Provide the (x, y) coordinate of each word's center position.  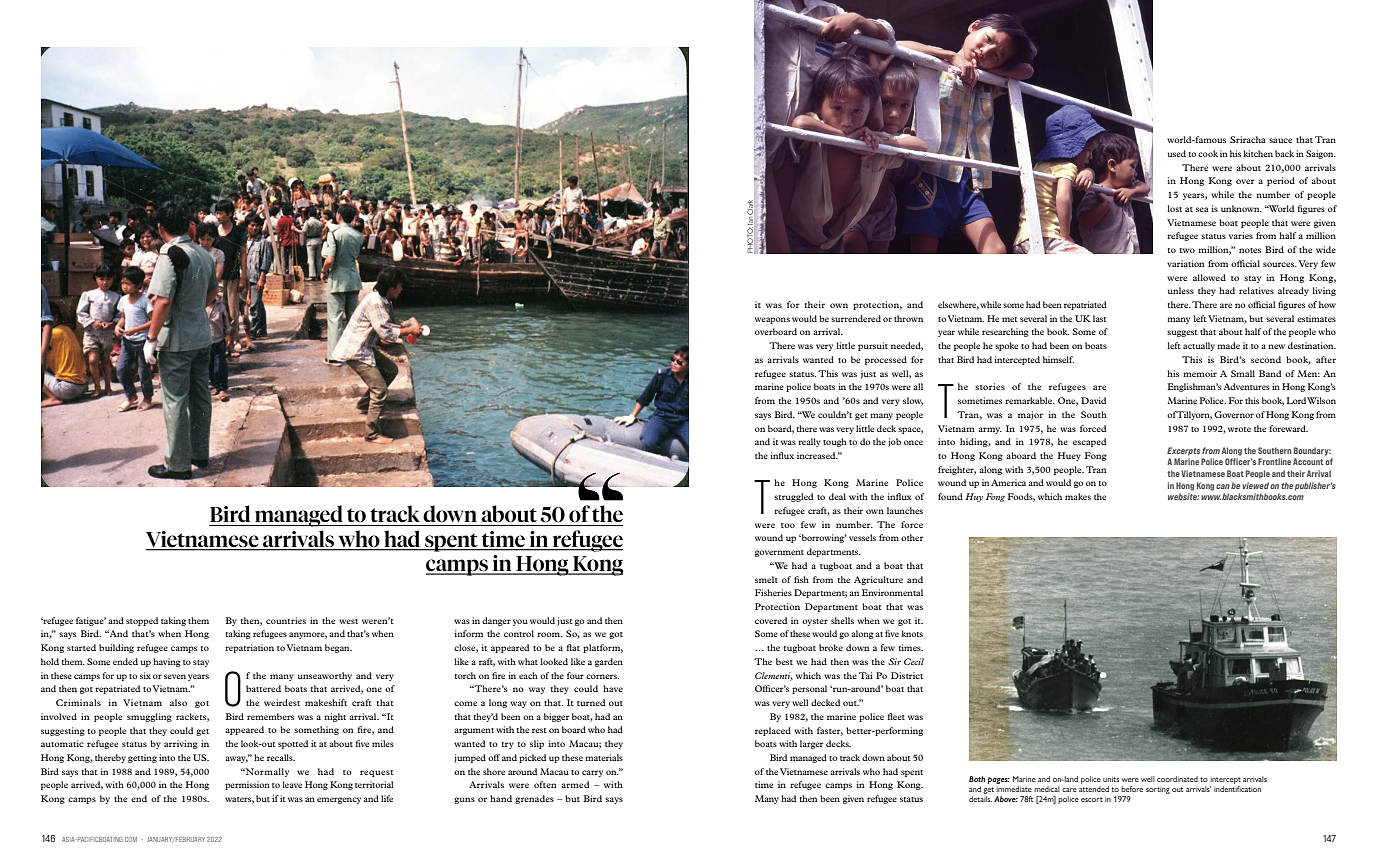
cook (1208, 153)
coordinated (1177, 779)
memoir (1200, 373)
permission (247, 785)
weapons (772, 320)
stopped (142, 621)
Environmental (892, 592)
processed (886, 360)
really (809, 442)
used (1177, 153)
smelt (766, 579)
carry (592, 773)
